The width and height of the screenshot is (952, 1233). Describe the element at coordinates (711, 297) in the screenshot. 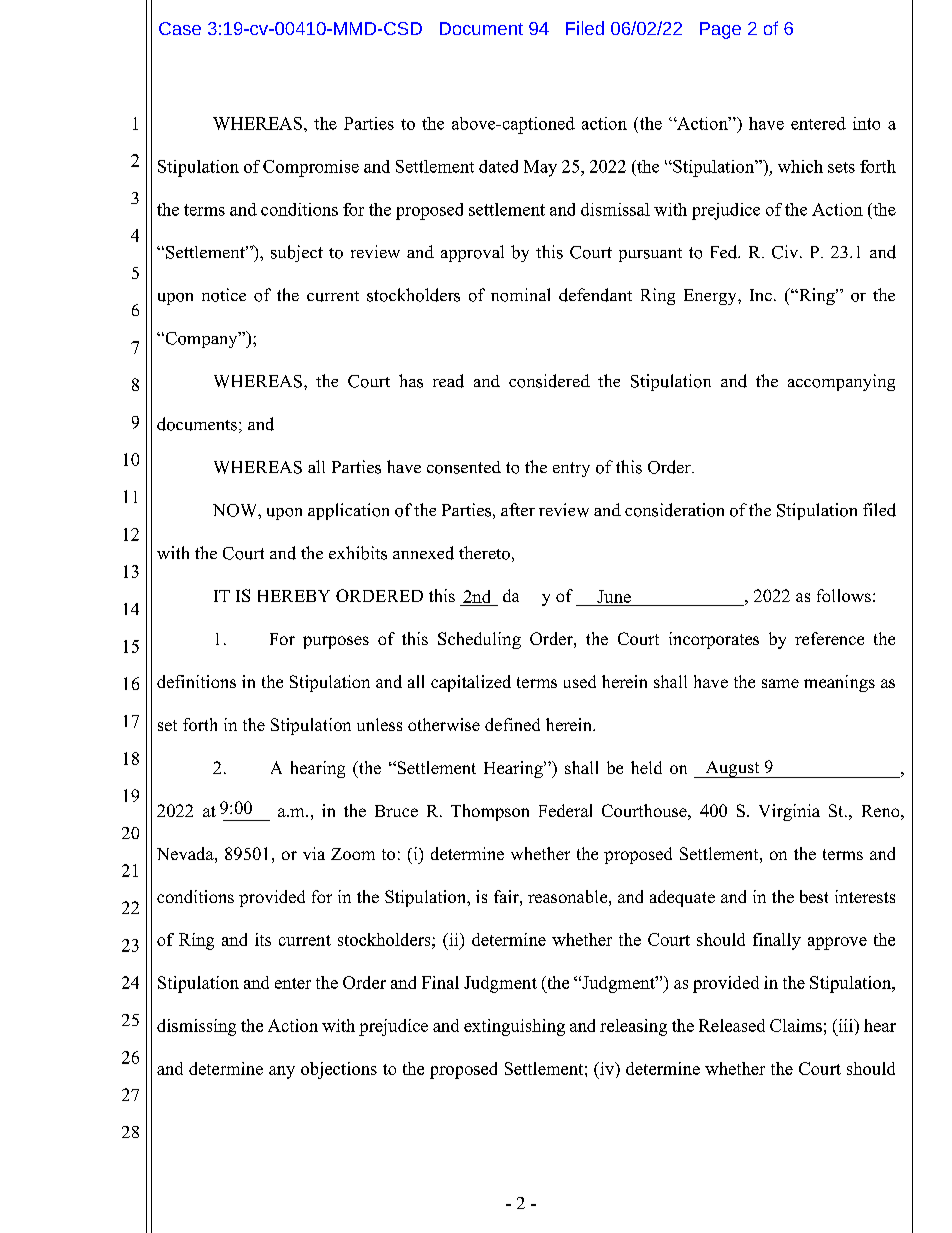

I see `Energy` at that location.
